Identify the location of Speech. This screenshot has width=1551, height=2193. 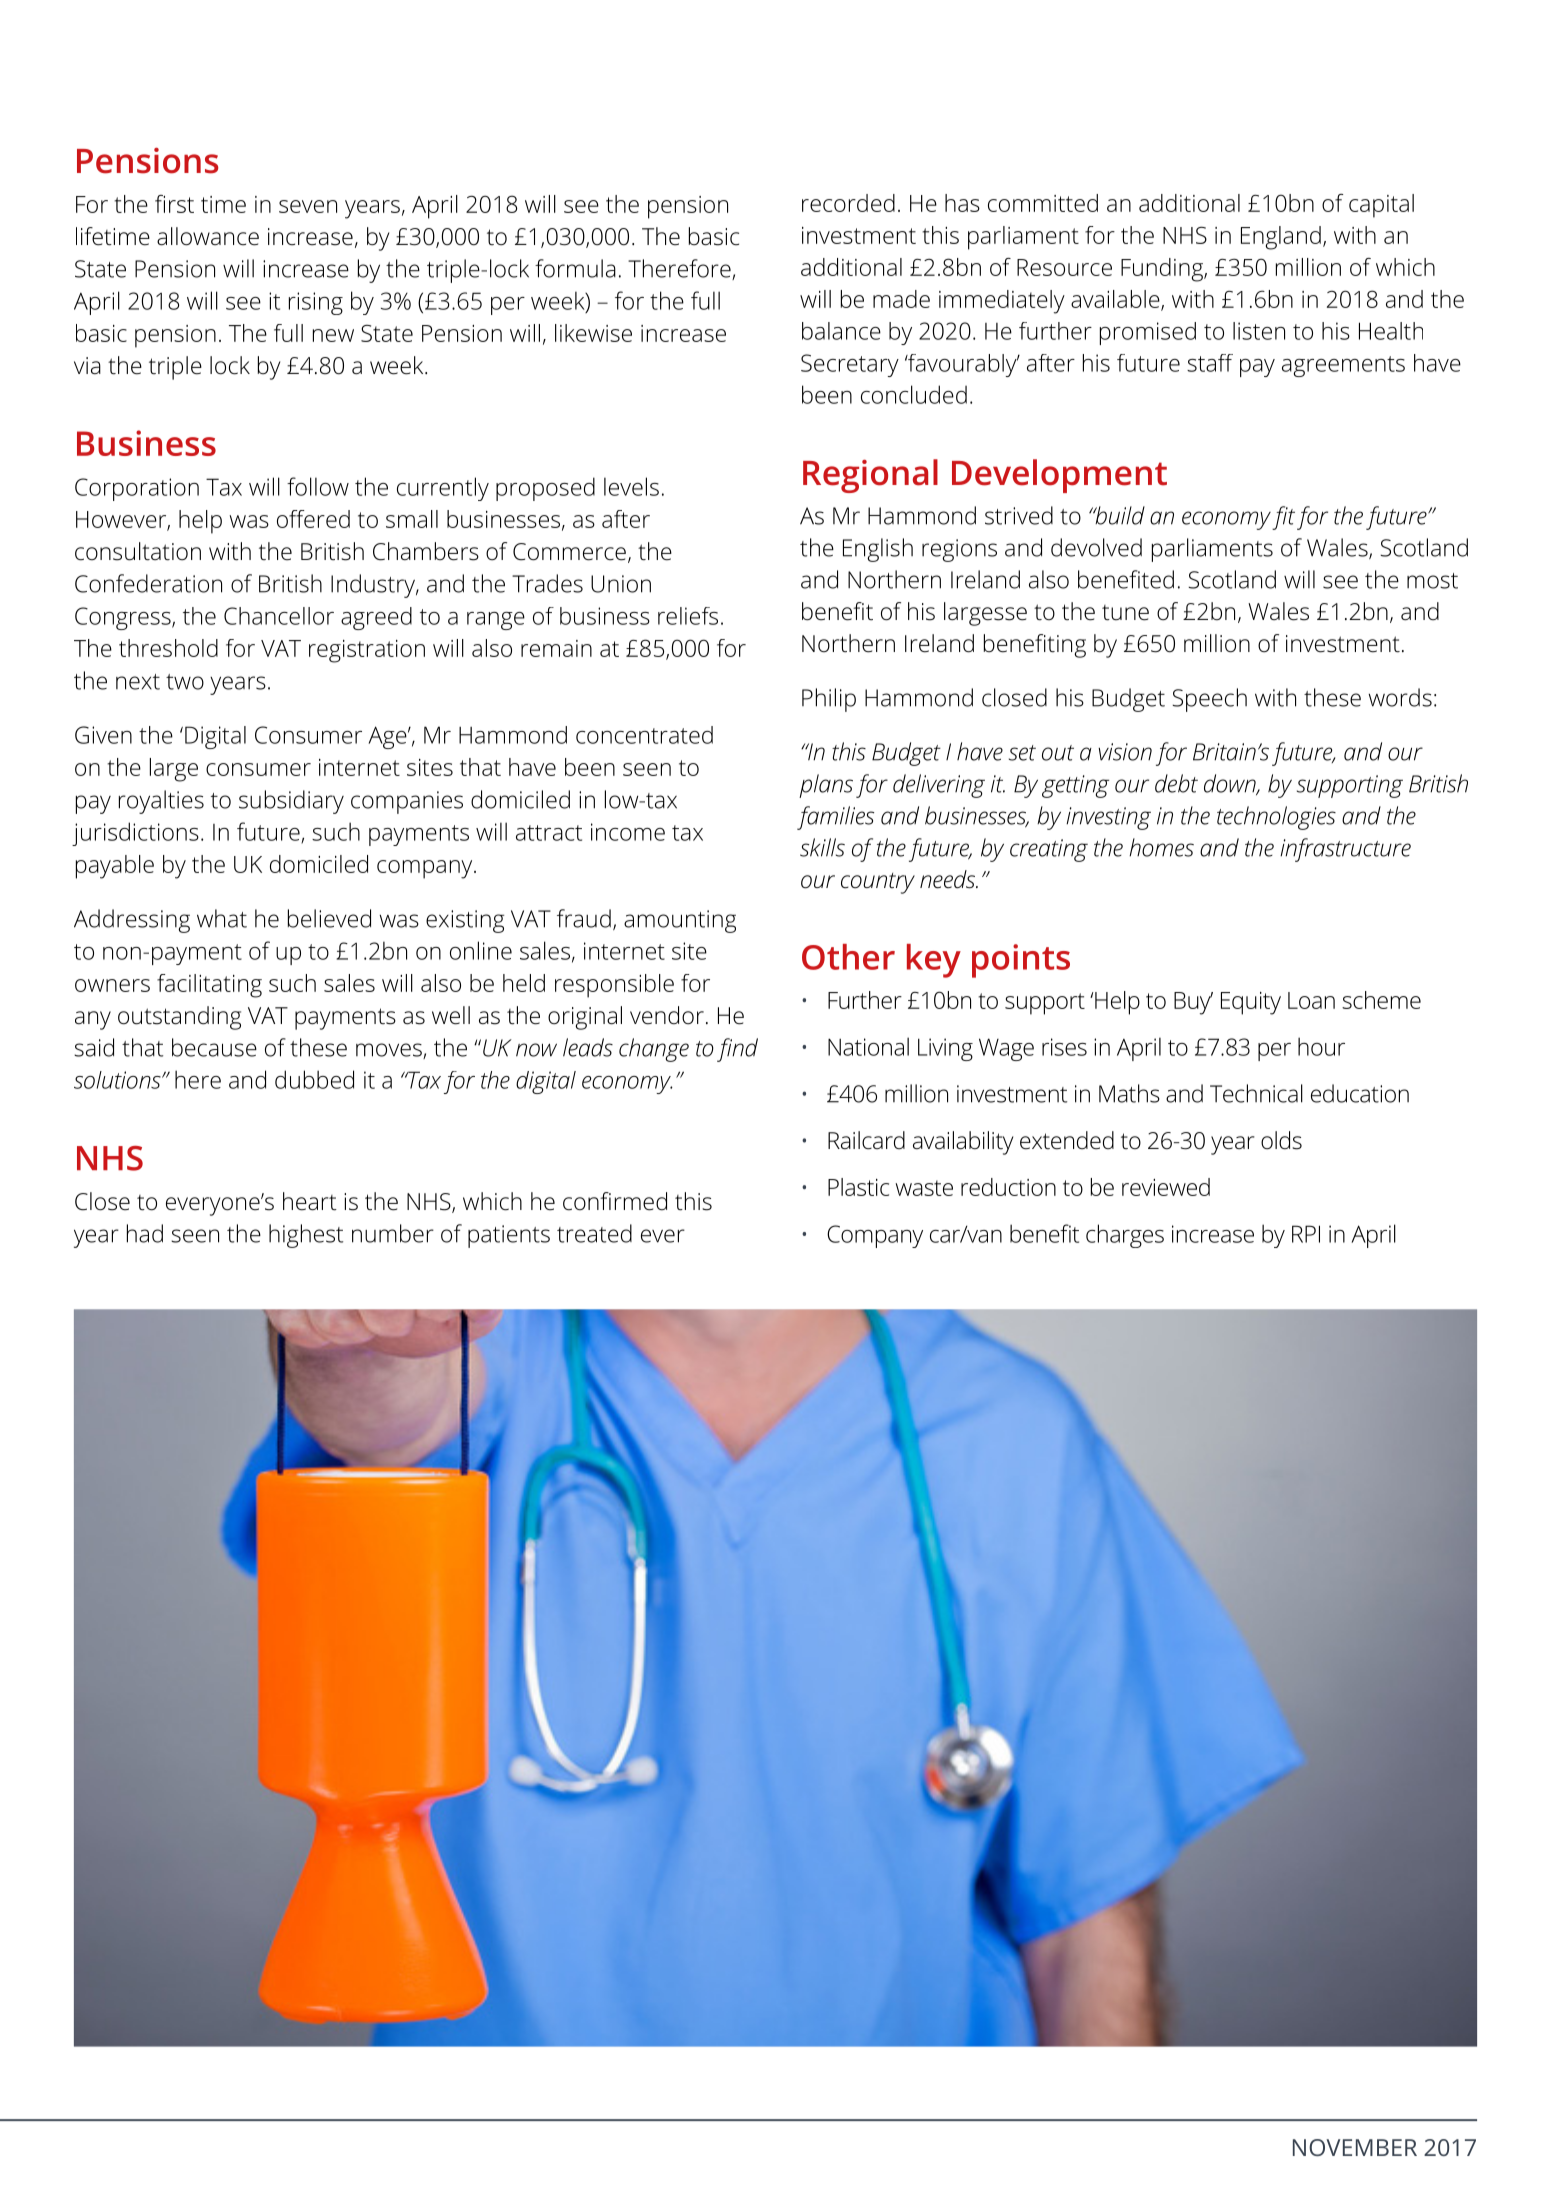
(1209, 700).
